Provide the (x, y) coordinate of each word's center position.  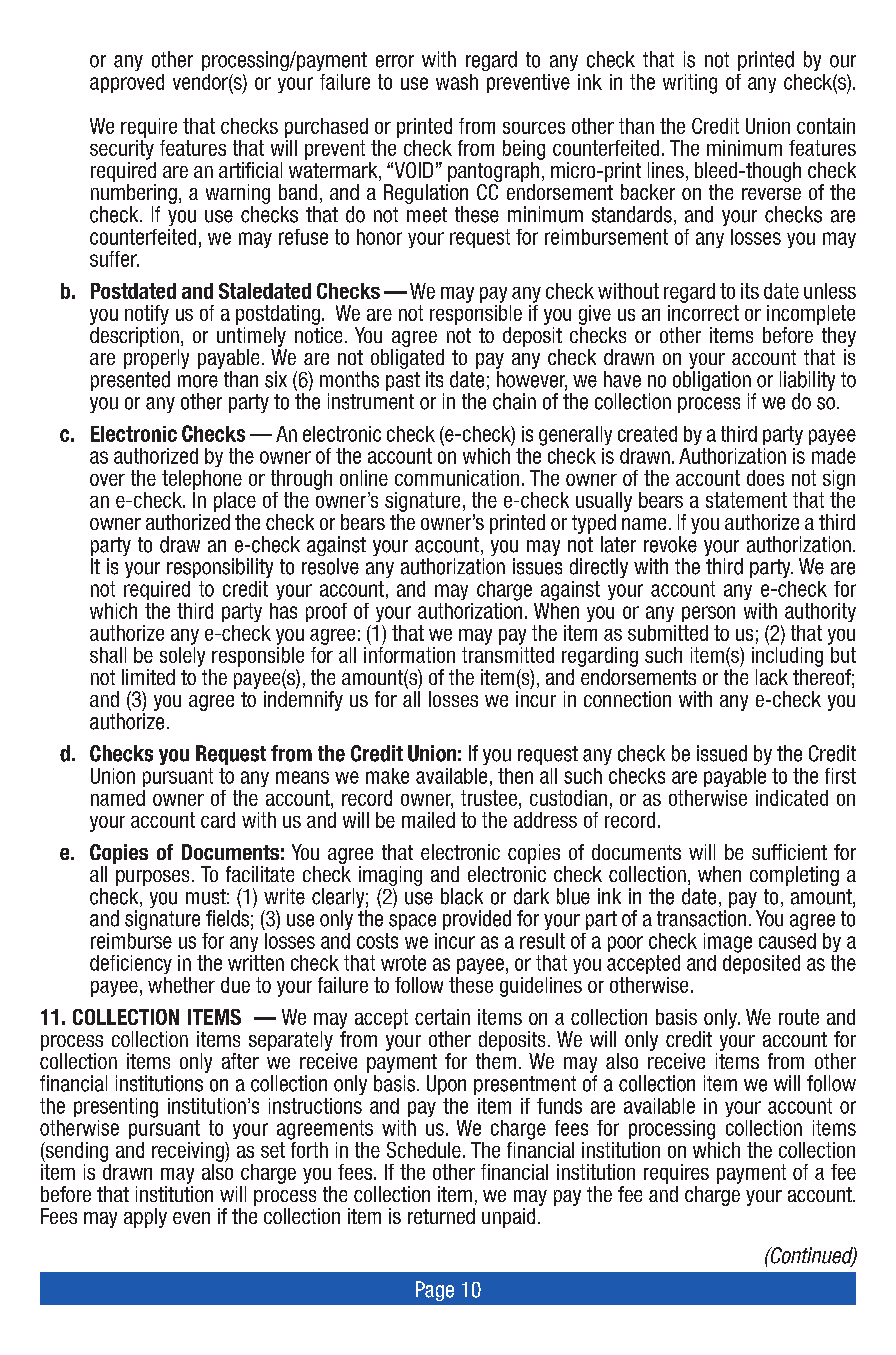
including (787, 657)
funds (559, 1106)
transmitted (508, 655)
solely (182, 657)
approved (127, 83)
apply (145, 1218)
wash (457, 82)
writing (690, 84)
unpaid (508, 1218)
